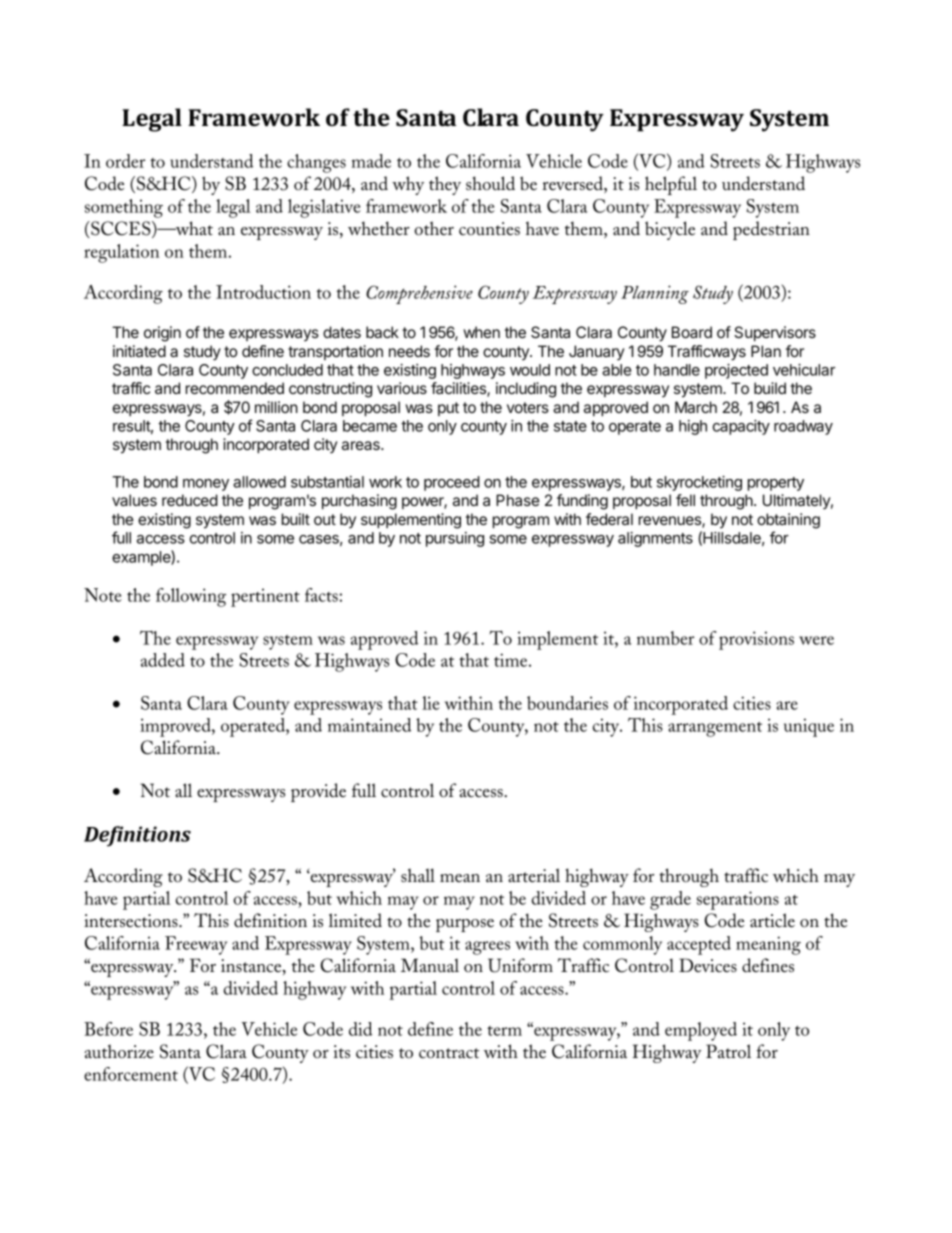 This document has height=1233, width=952. What do you see at coordinates (715, 729) in the document?
I see `arrangement` at bounding box center [715, 729].
